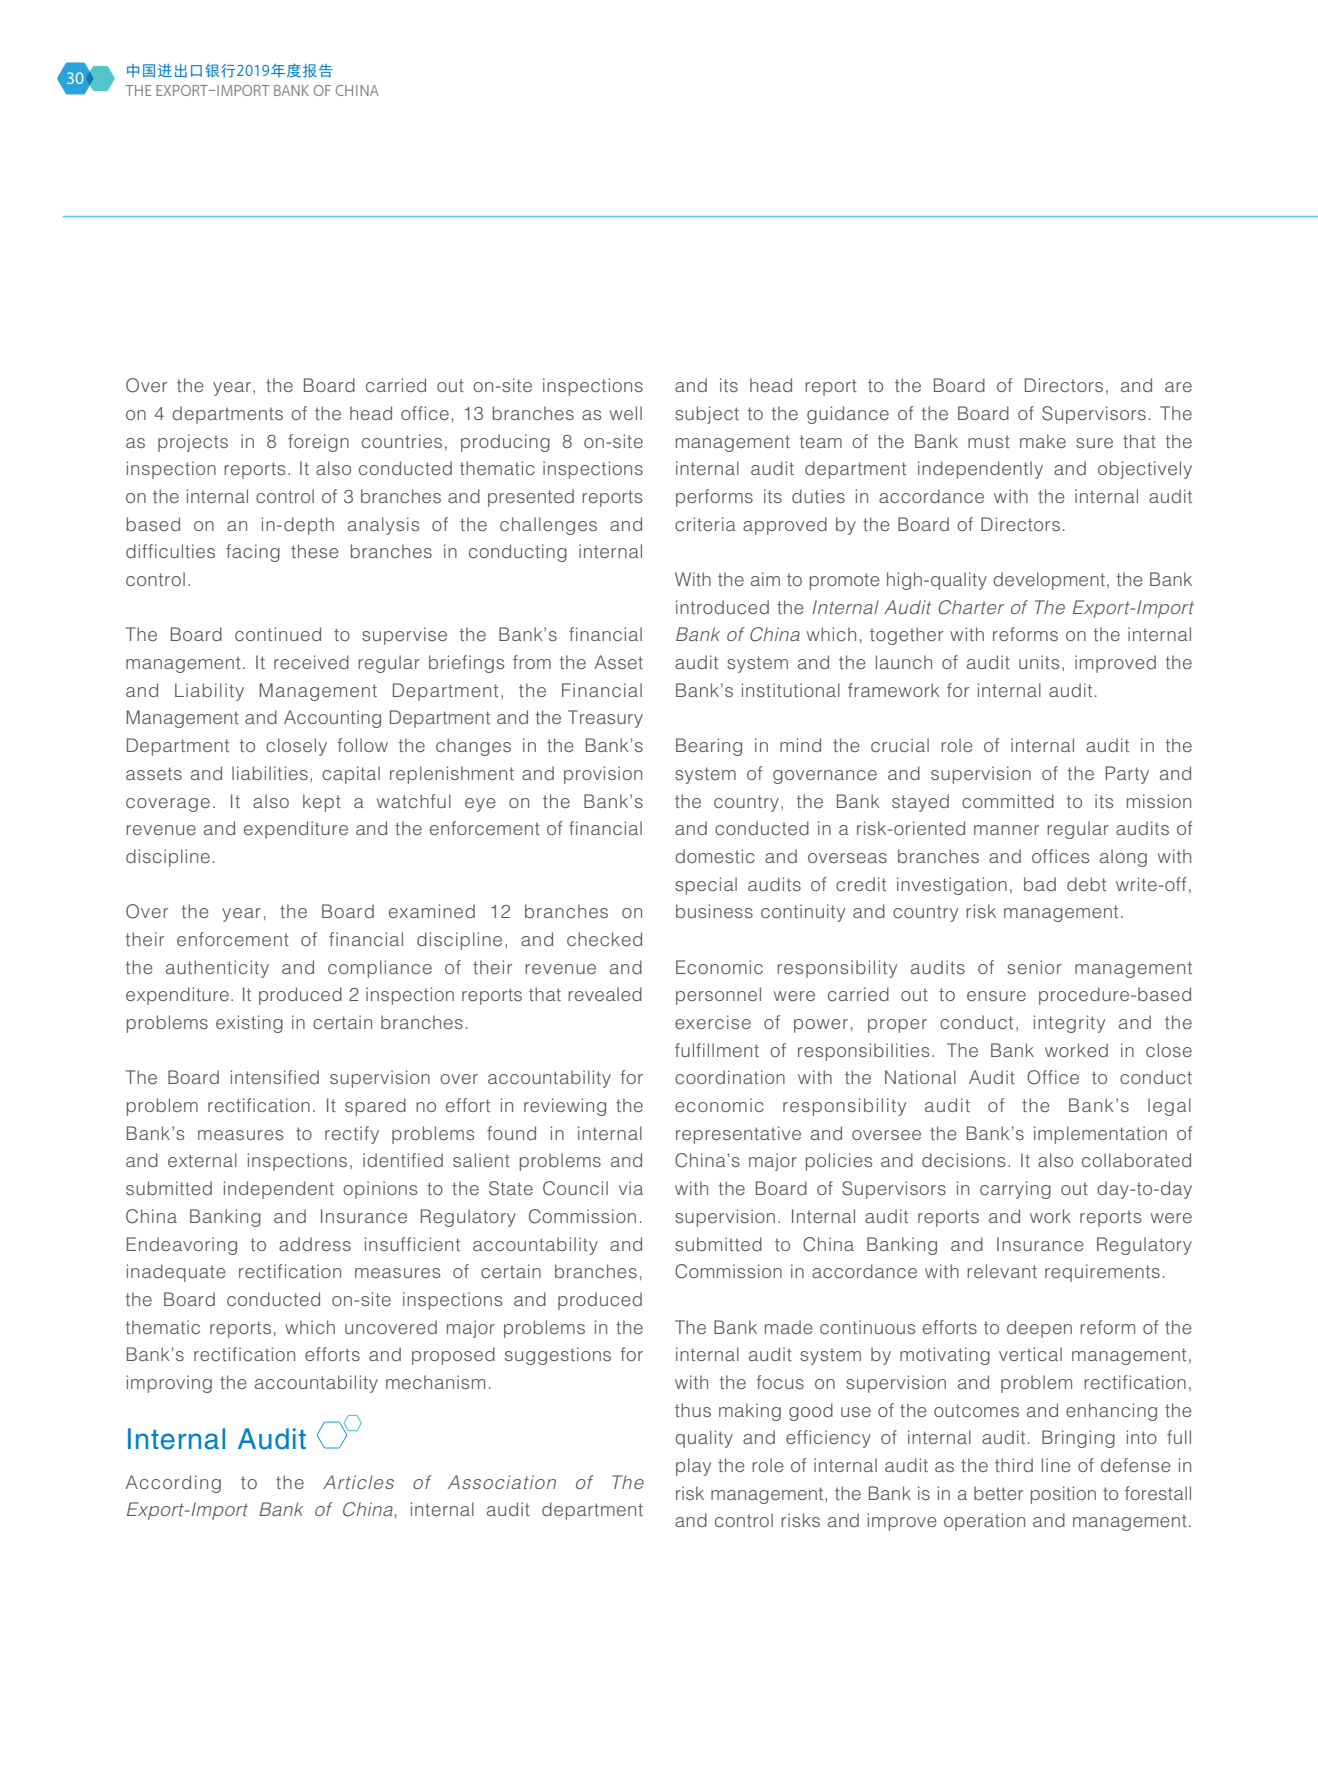 The height and width of the document is (1789, 1318). I want to click on play, so click(693, 1467).
